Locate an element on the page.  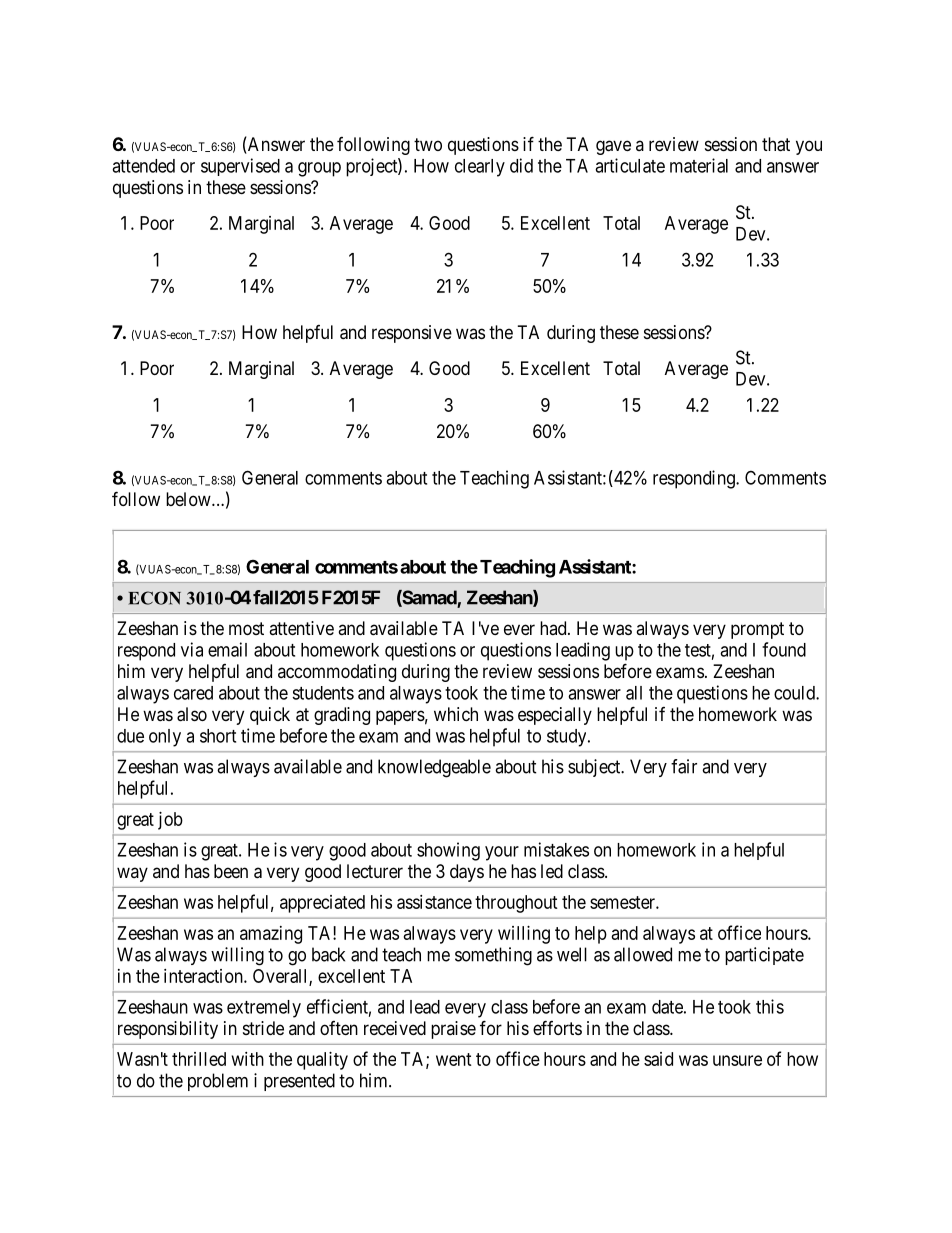
responsive is located at coordinates (412, 334).
